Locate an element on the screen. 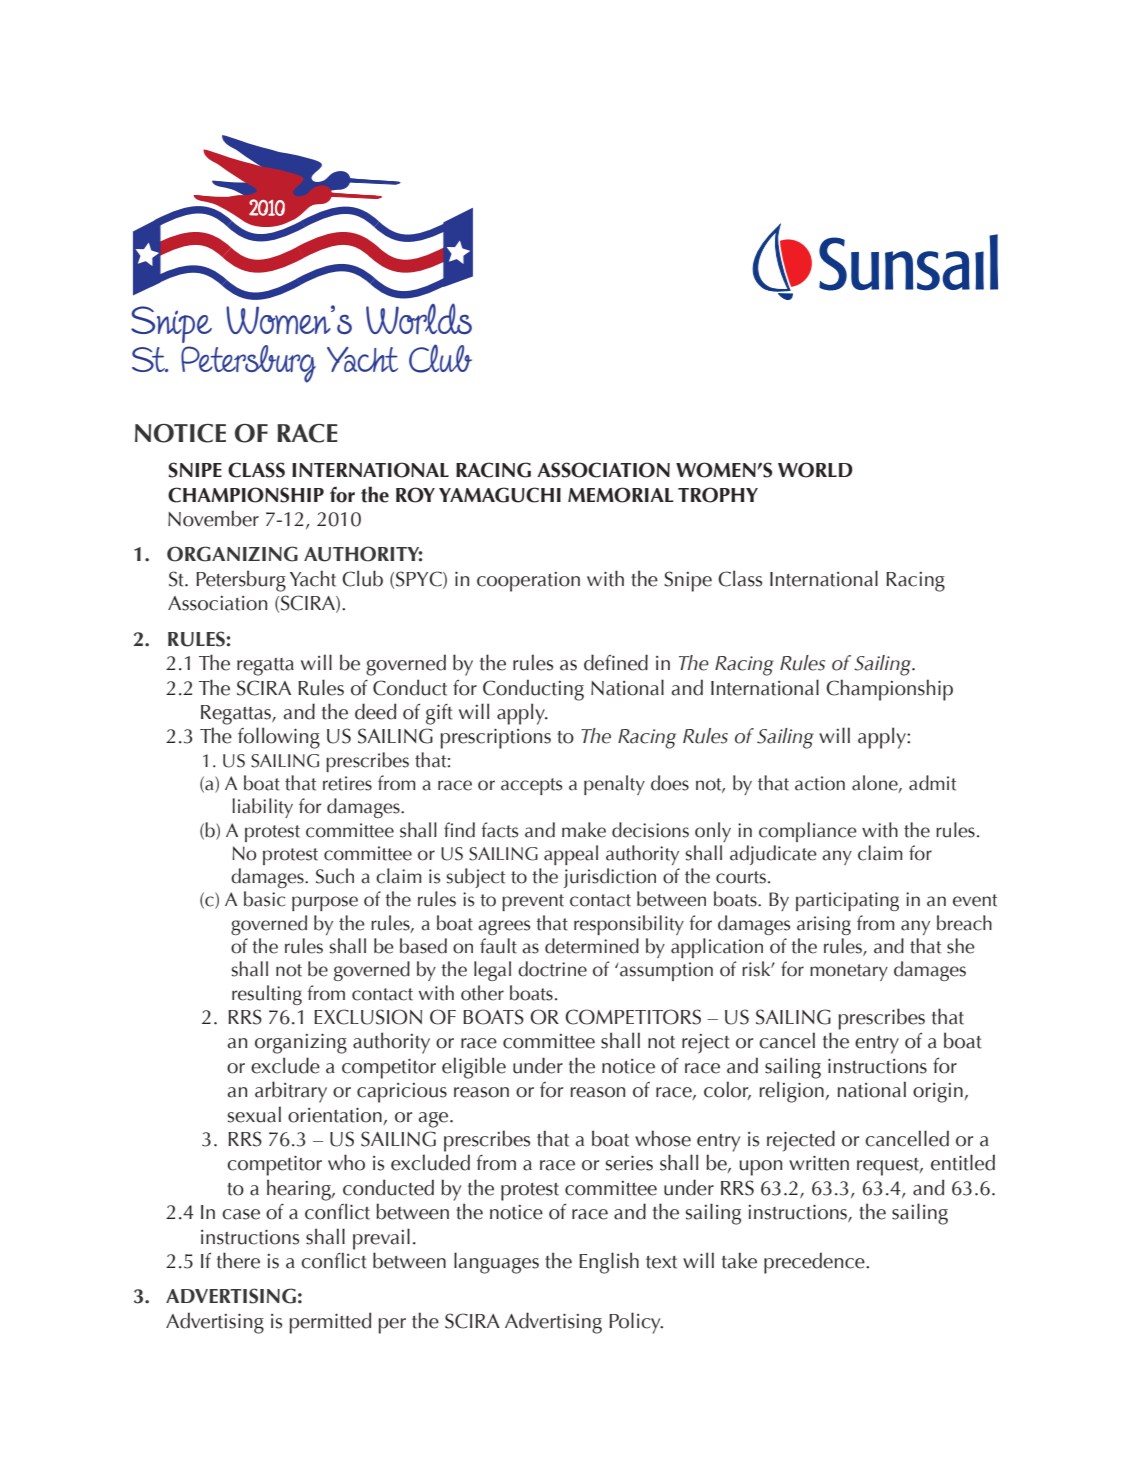  MEMORIAL is located at coordinates (621, 495).
